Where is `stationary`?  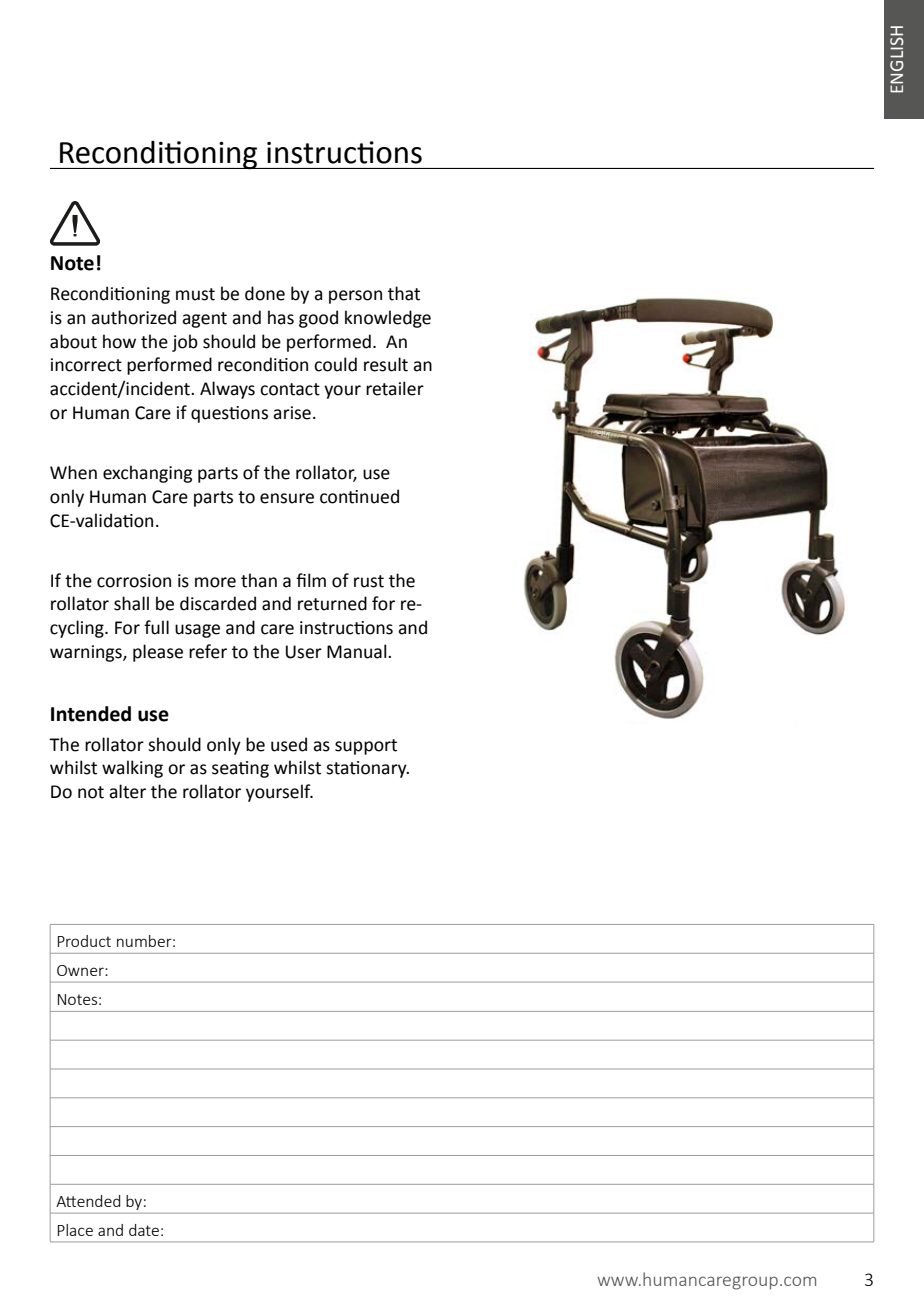 stationary is located at coordinates (367, 769).
